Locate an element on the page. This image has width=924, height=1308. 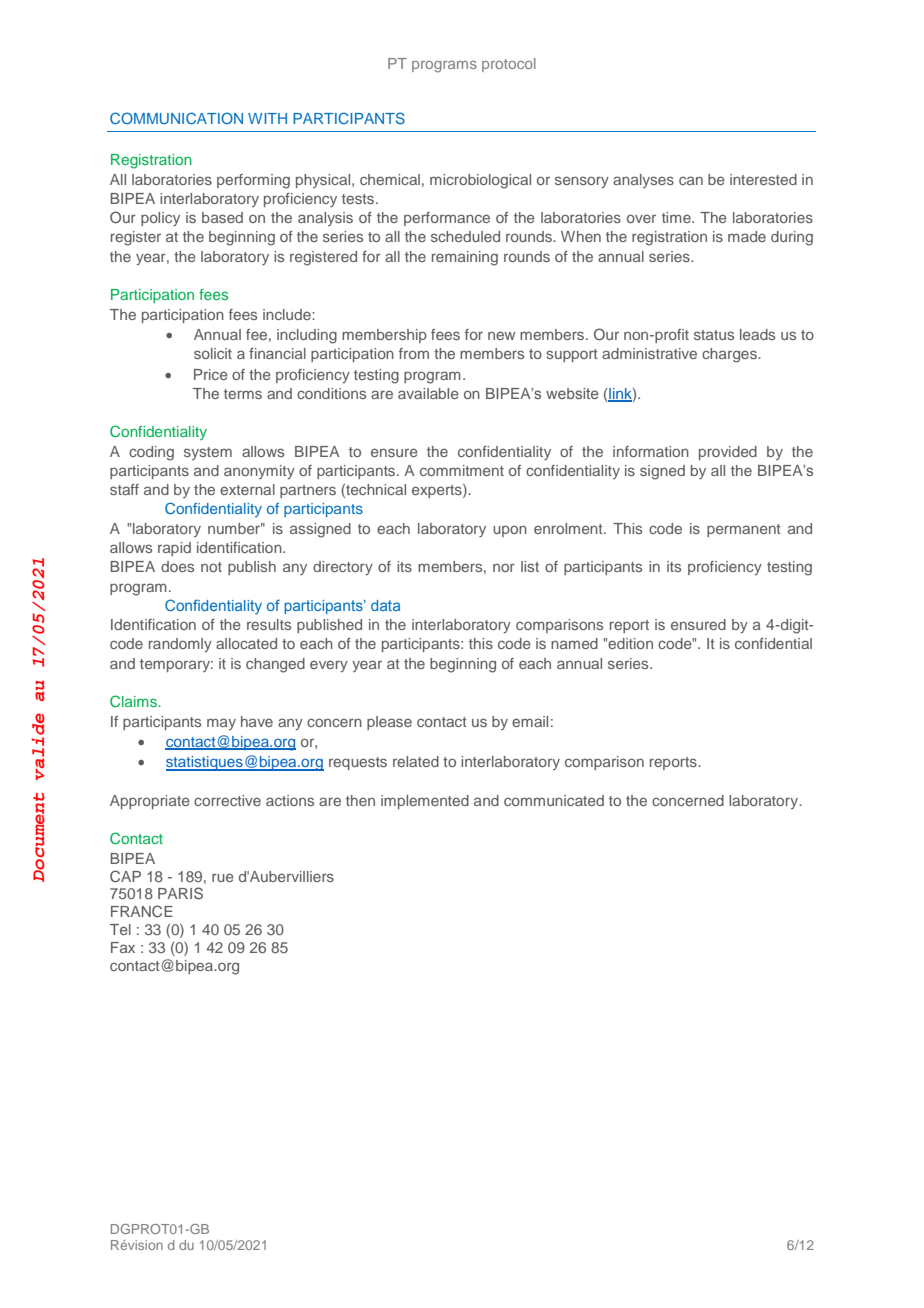
permanent is located at coordinates (744, 530).
